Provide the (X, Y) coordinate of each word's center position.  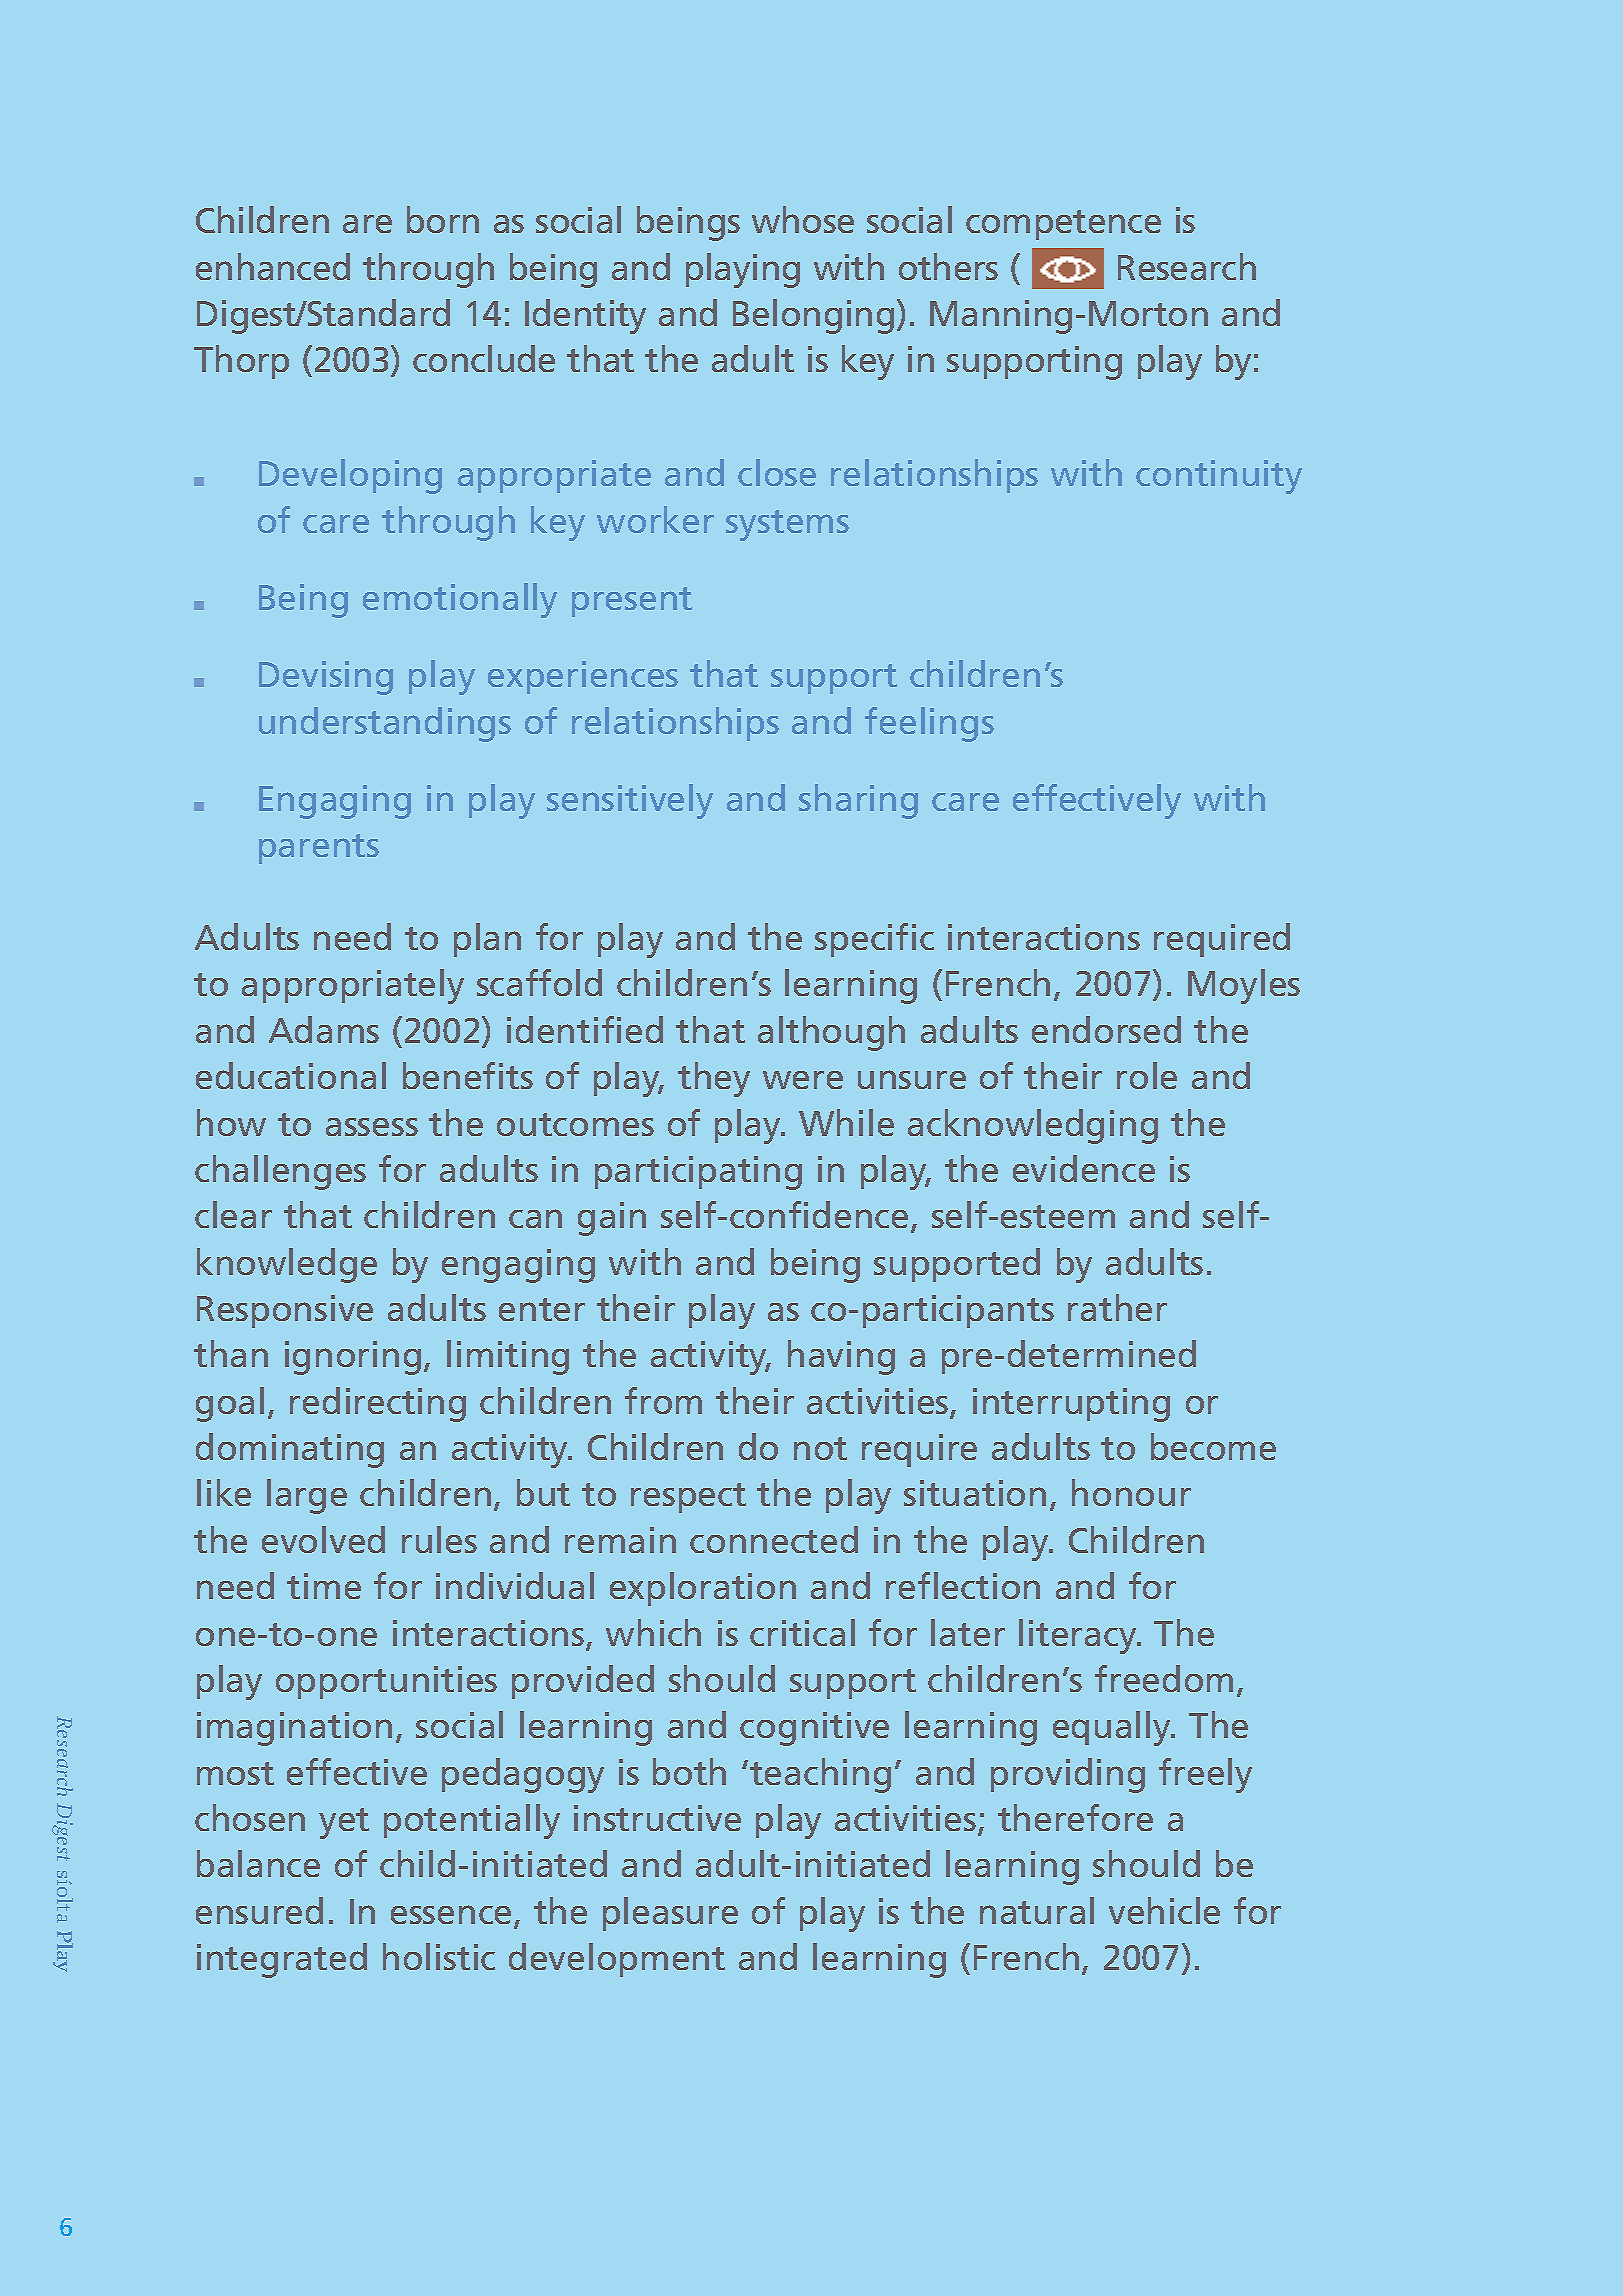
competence (1063, 225)
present (632, 602)
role (1147, 1075)
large (307, 1496)
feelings (929, 724)
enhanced (273, 266)
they (714, 1079)
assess (372, 1127)
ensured (259, 1910)
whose (803, 219)
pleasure (670, 1914)
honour (1131, 1492)
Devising (326, 678)
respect (688, 1498)
